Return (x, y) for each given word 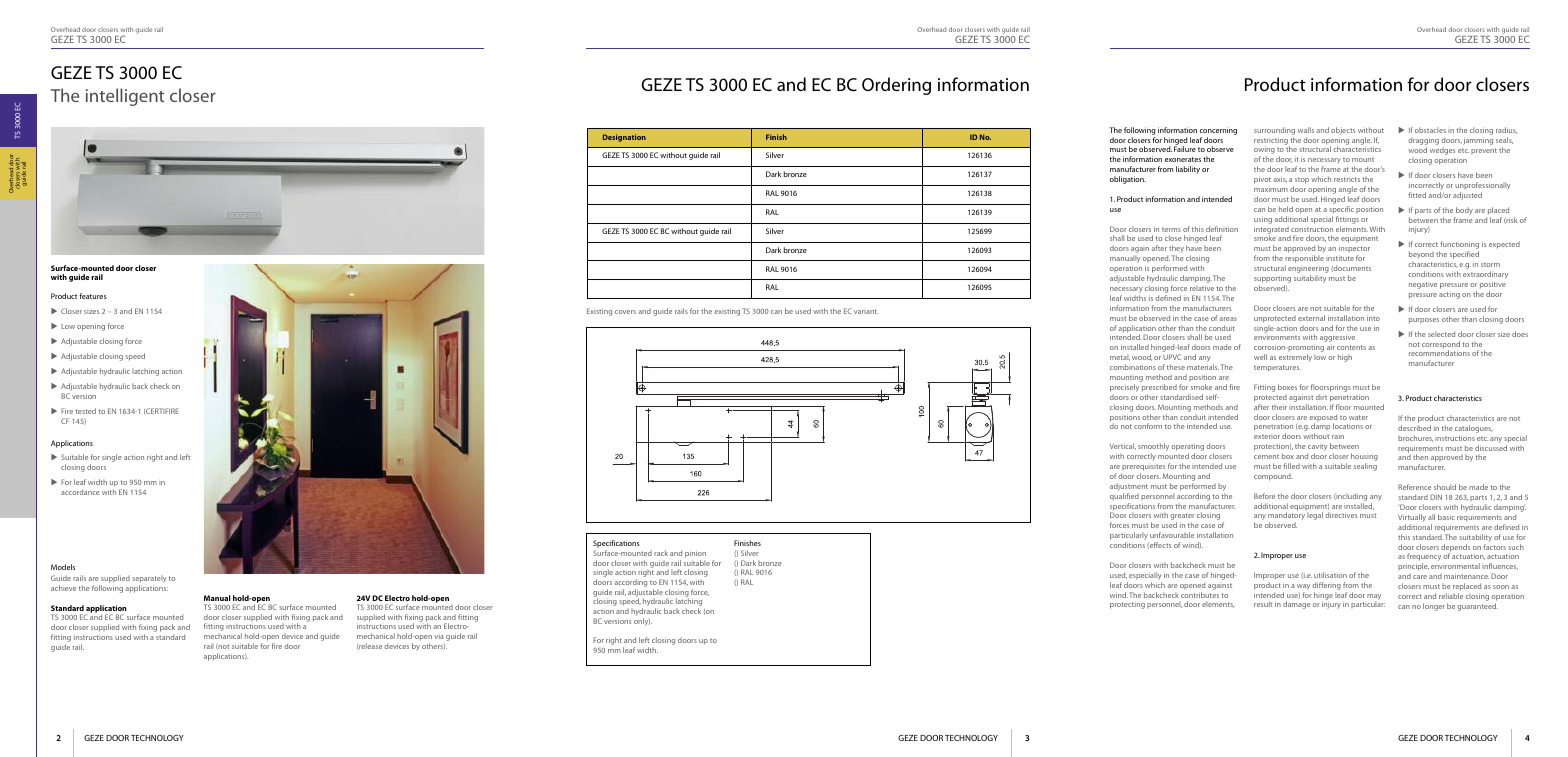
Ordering (896, 86)
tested (85, 411)
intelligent (125, 97)
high (1345, 358)
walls (1306, 130)
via (439, 637)
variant (866, 311)
